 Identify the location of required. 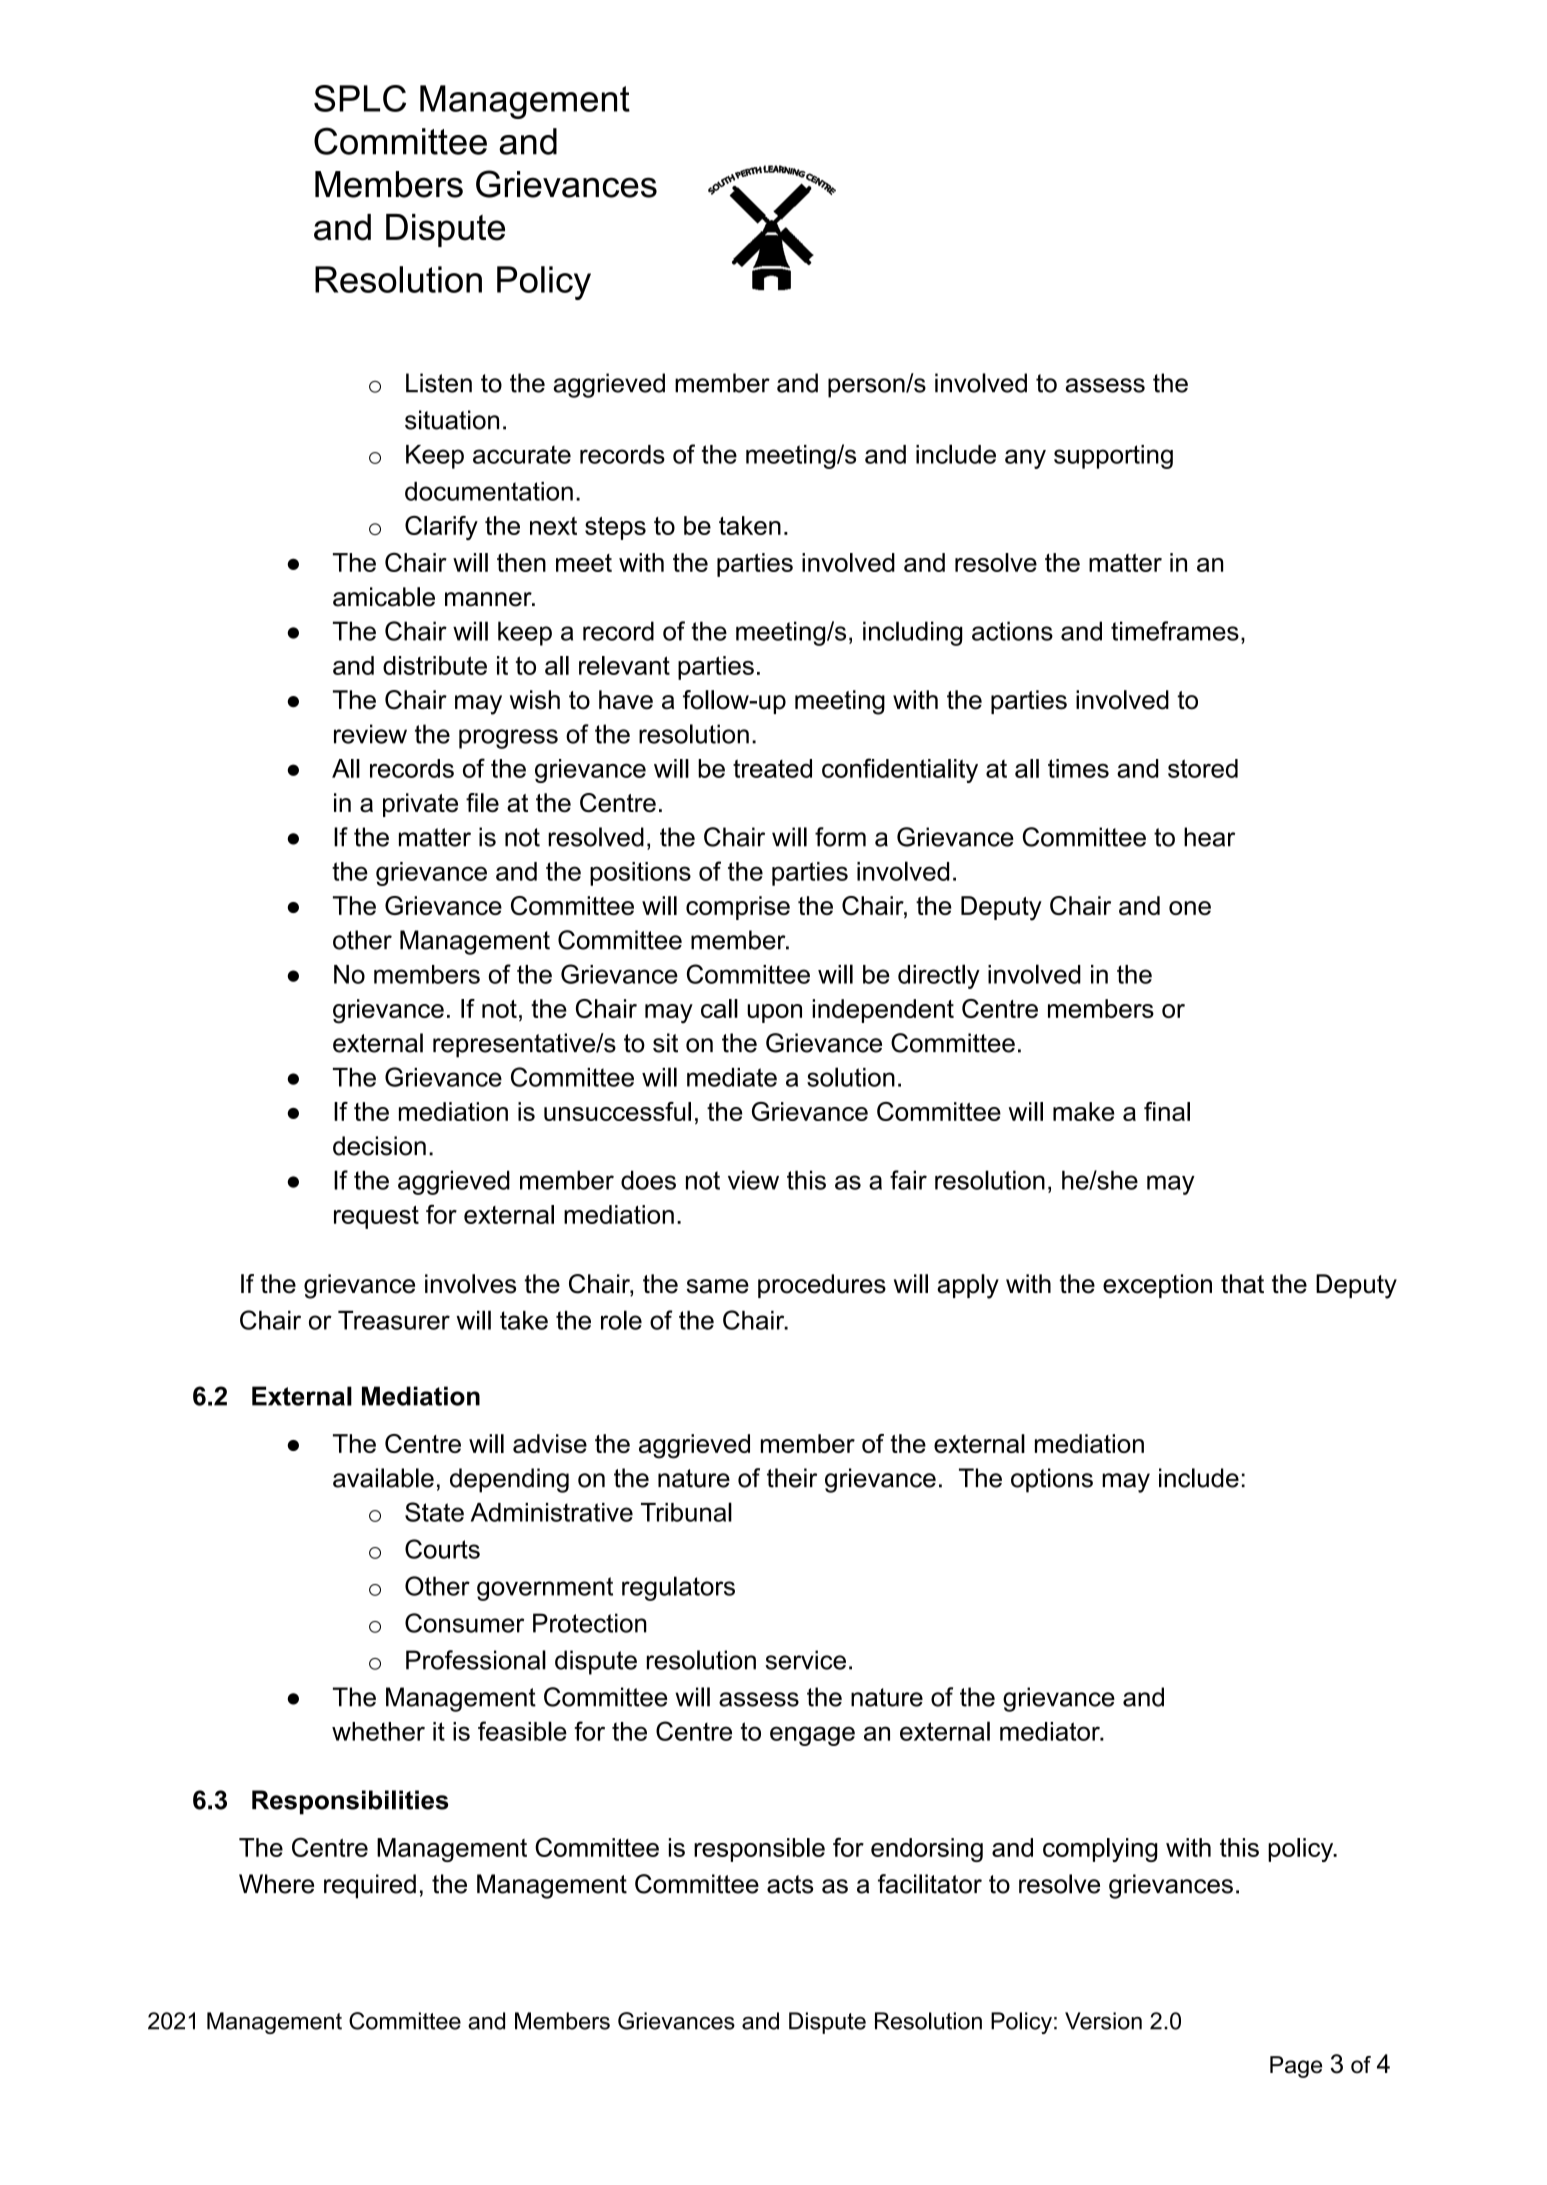
(370, 1886).
